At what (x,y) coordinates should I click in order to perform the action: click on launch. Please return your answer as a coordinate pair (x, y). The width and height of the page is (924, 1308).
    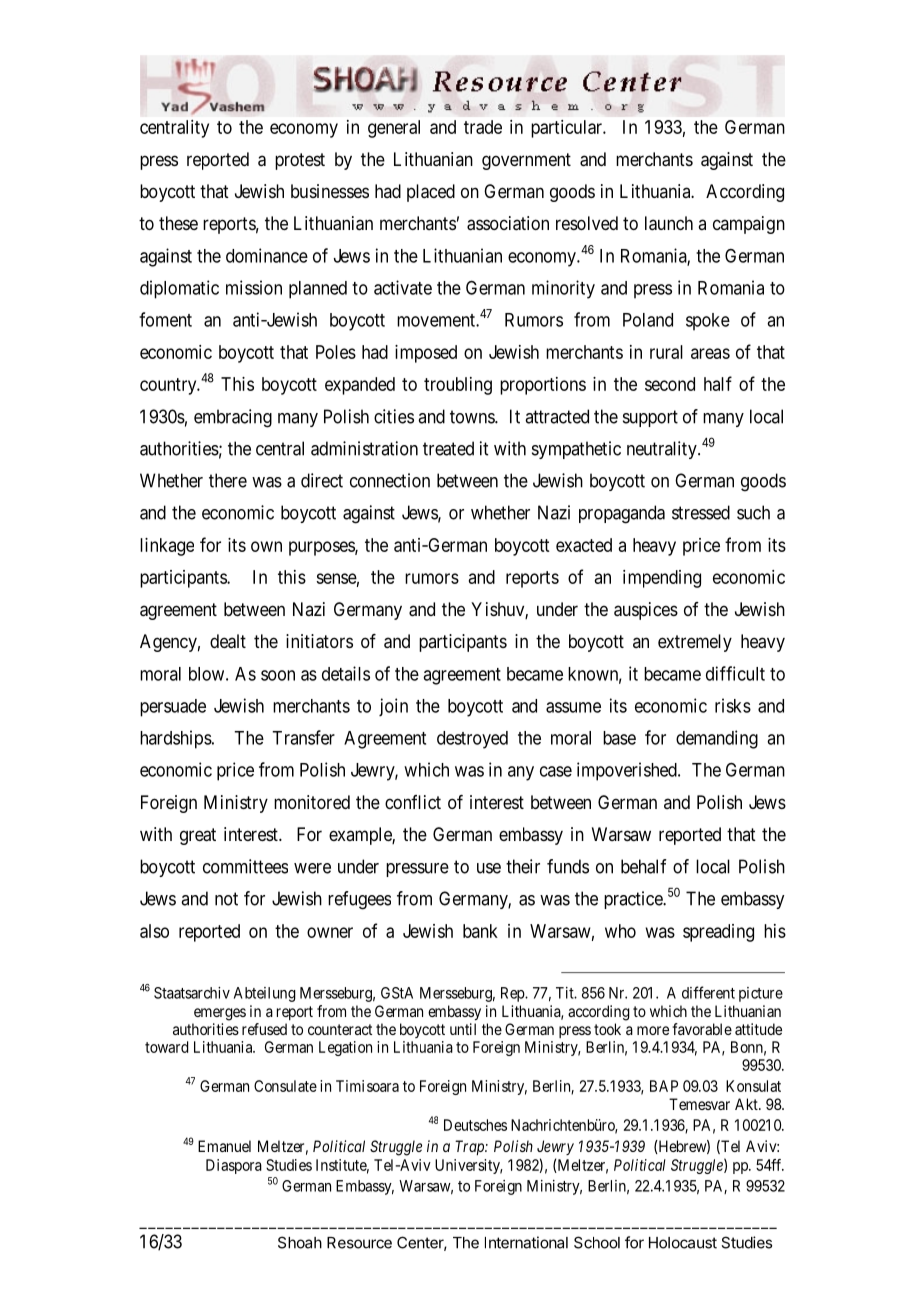
    Looking at the image, I should click on (669, 223).
